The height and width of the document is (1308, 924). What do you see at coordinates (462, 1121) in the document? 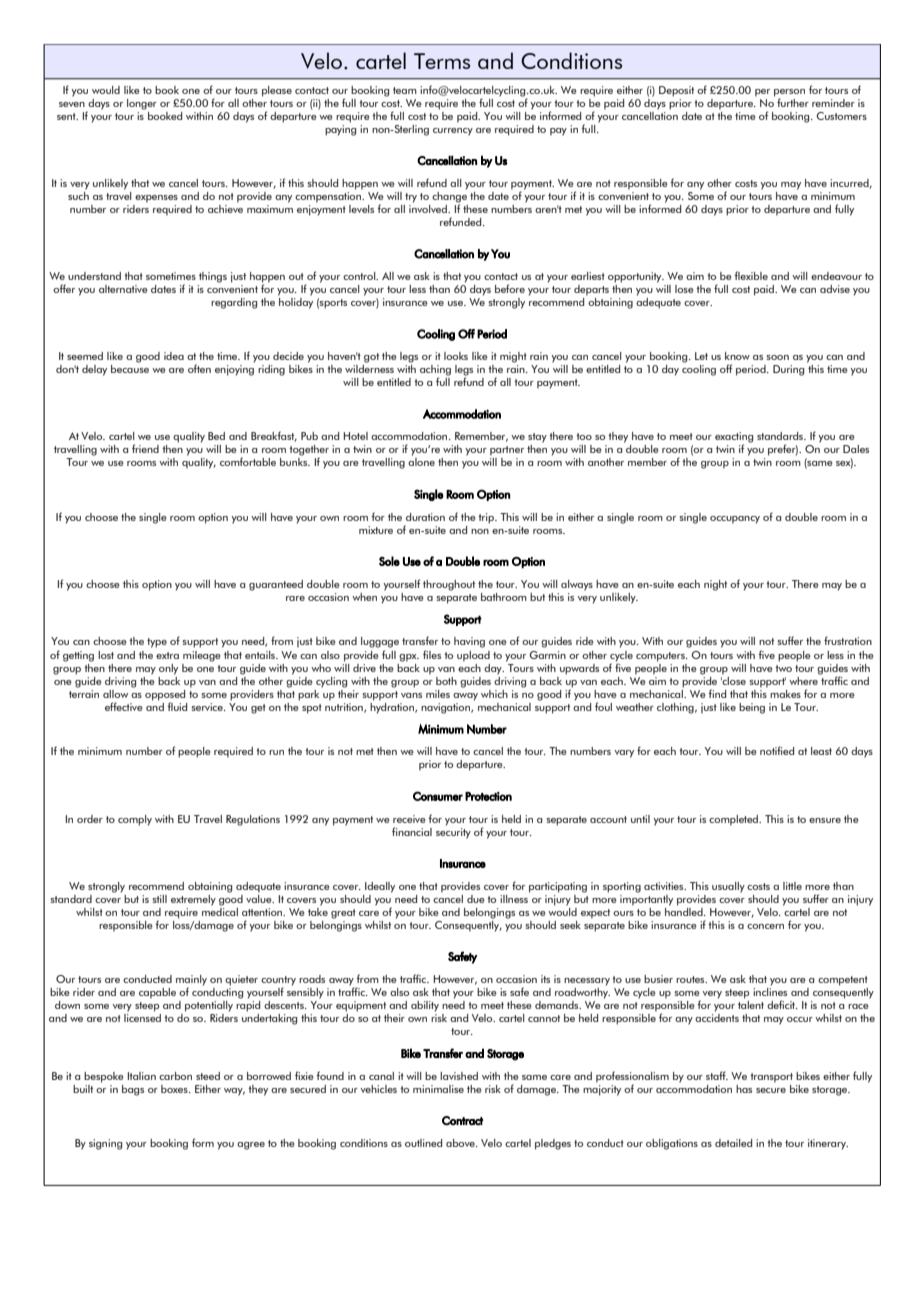
I see `Contract` at bounding box center [462, 1121].
